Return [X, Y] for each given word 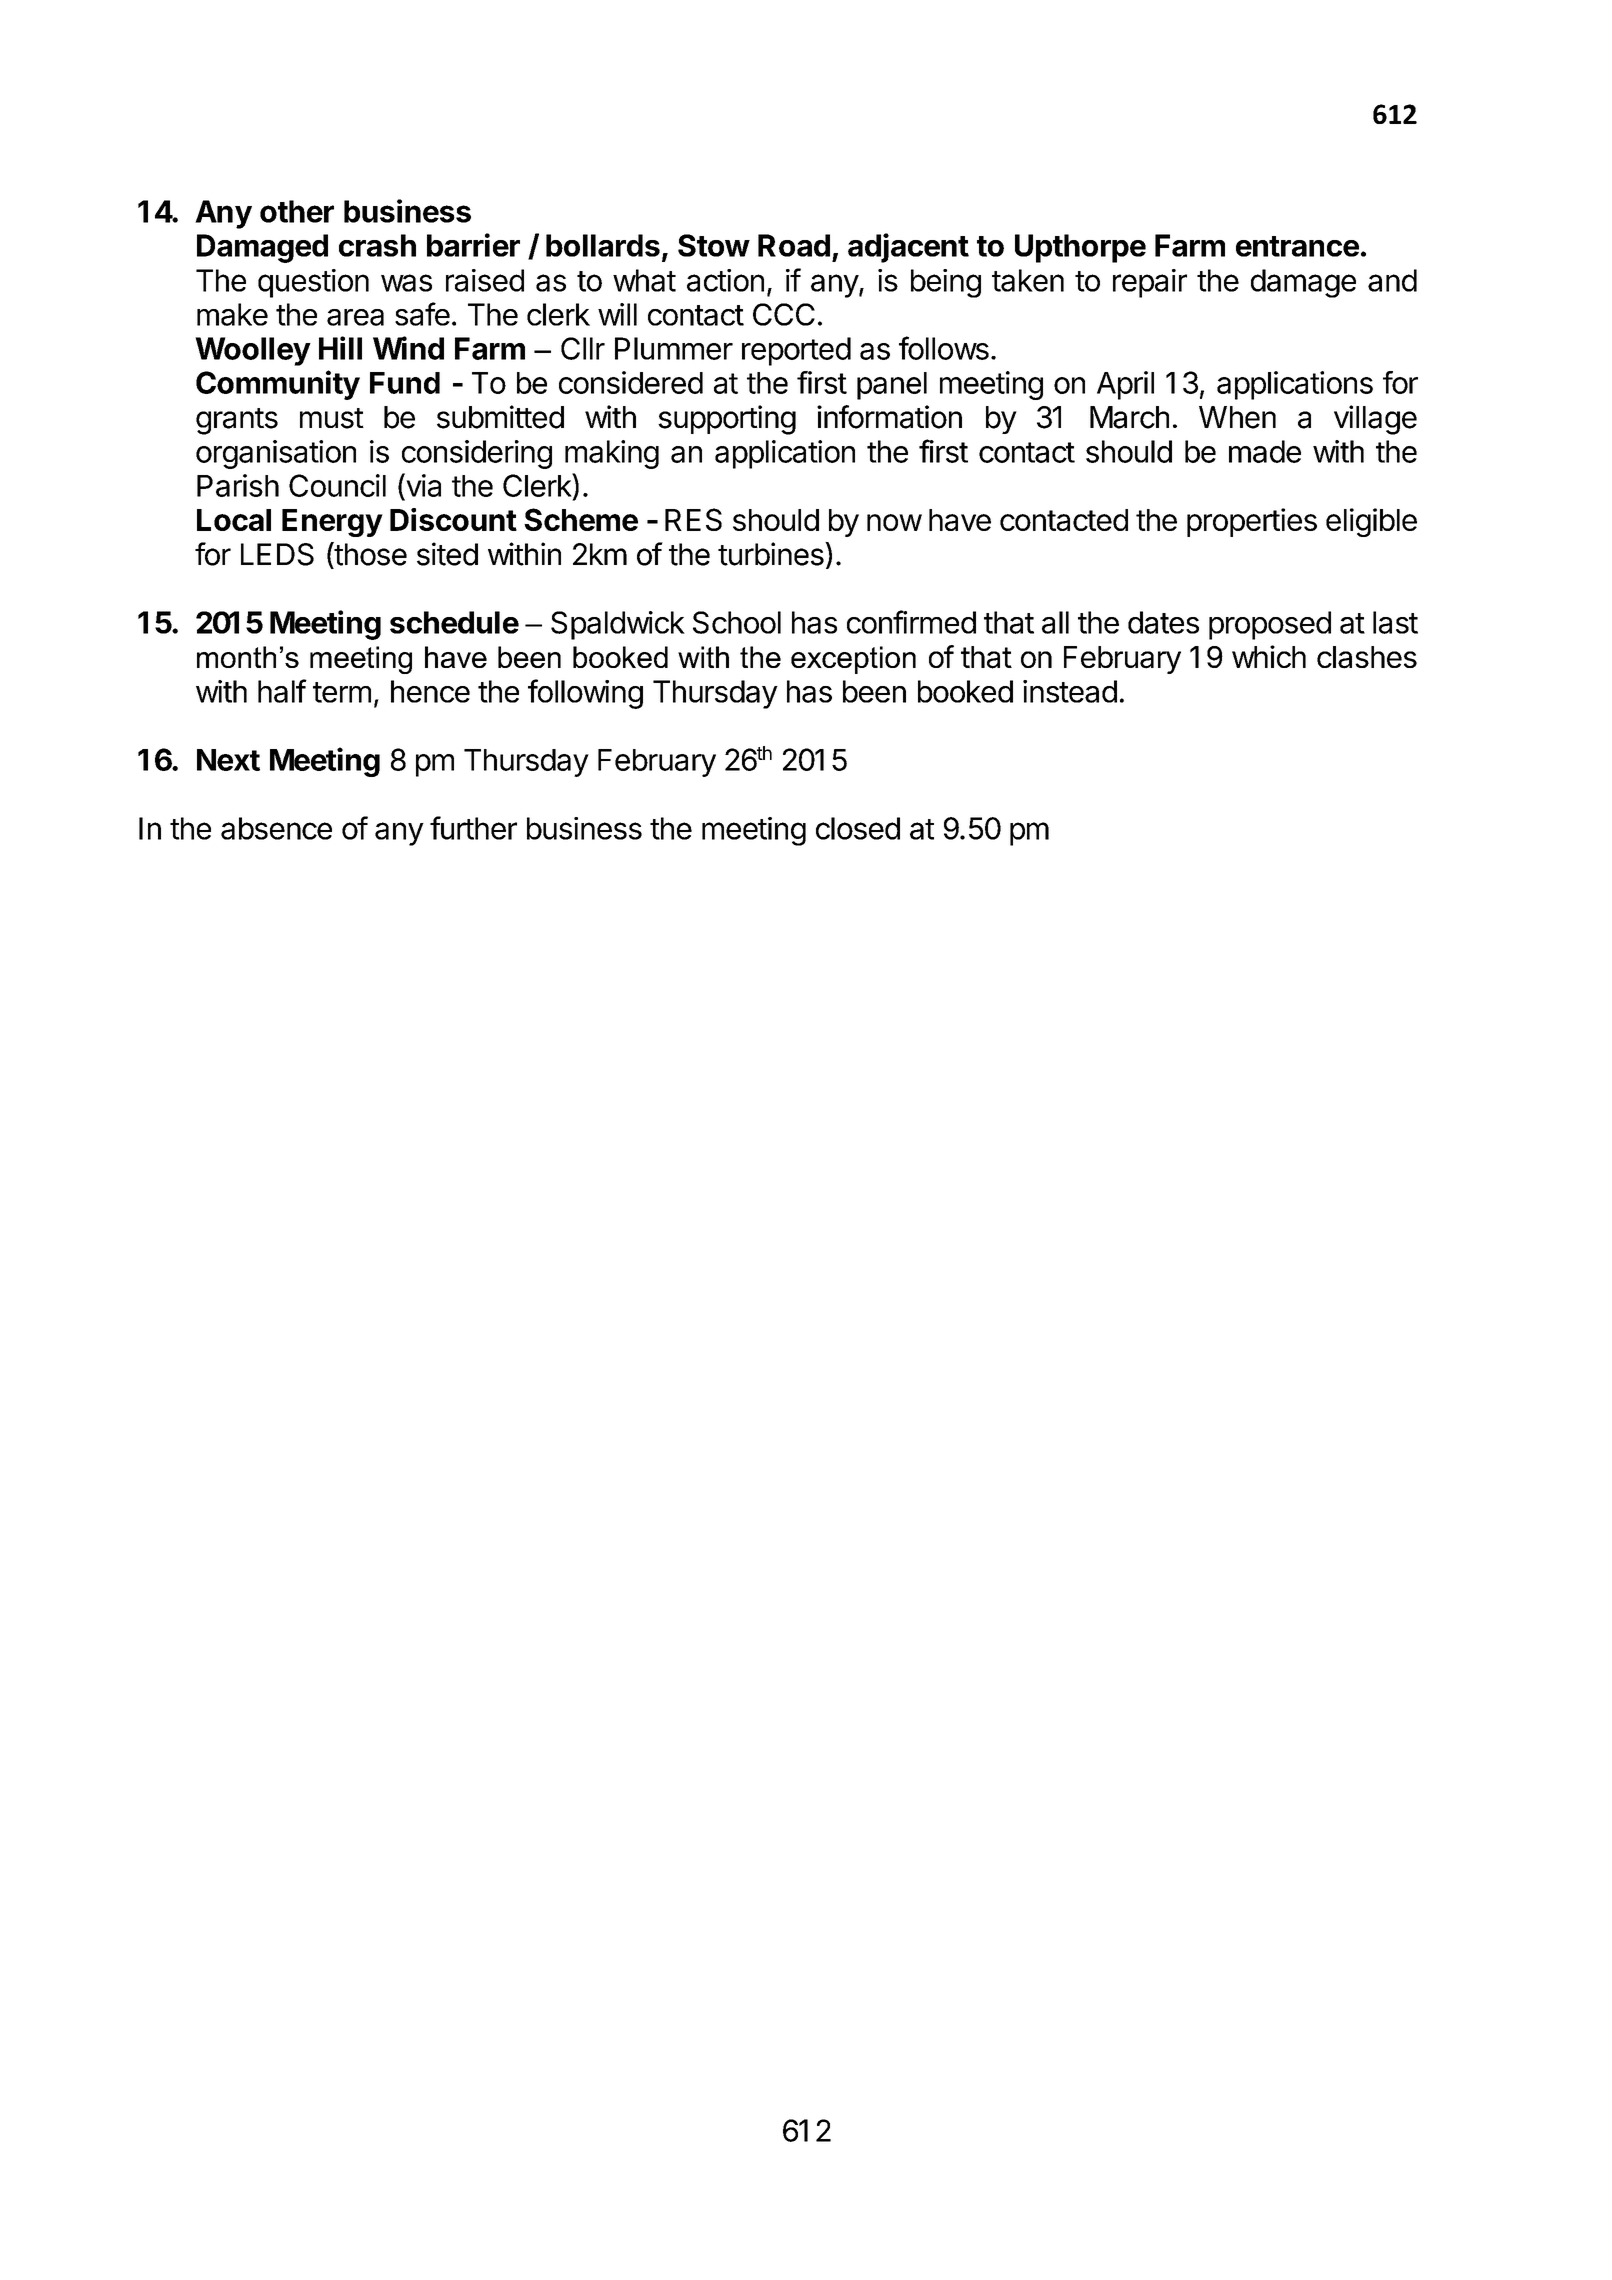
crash [377, 245]
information [889, 417]
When [1237, 417]
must [332, 418]
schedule [454, 622]
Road [794, 245]
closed [858, 828]
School [737, 622]
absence [276, 828]
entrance [1297, 246]
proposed [1270, 625]
